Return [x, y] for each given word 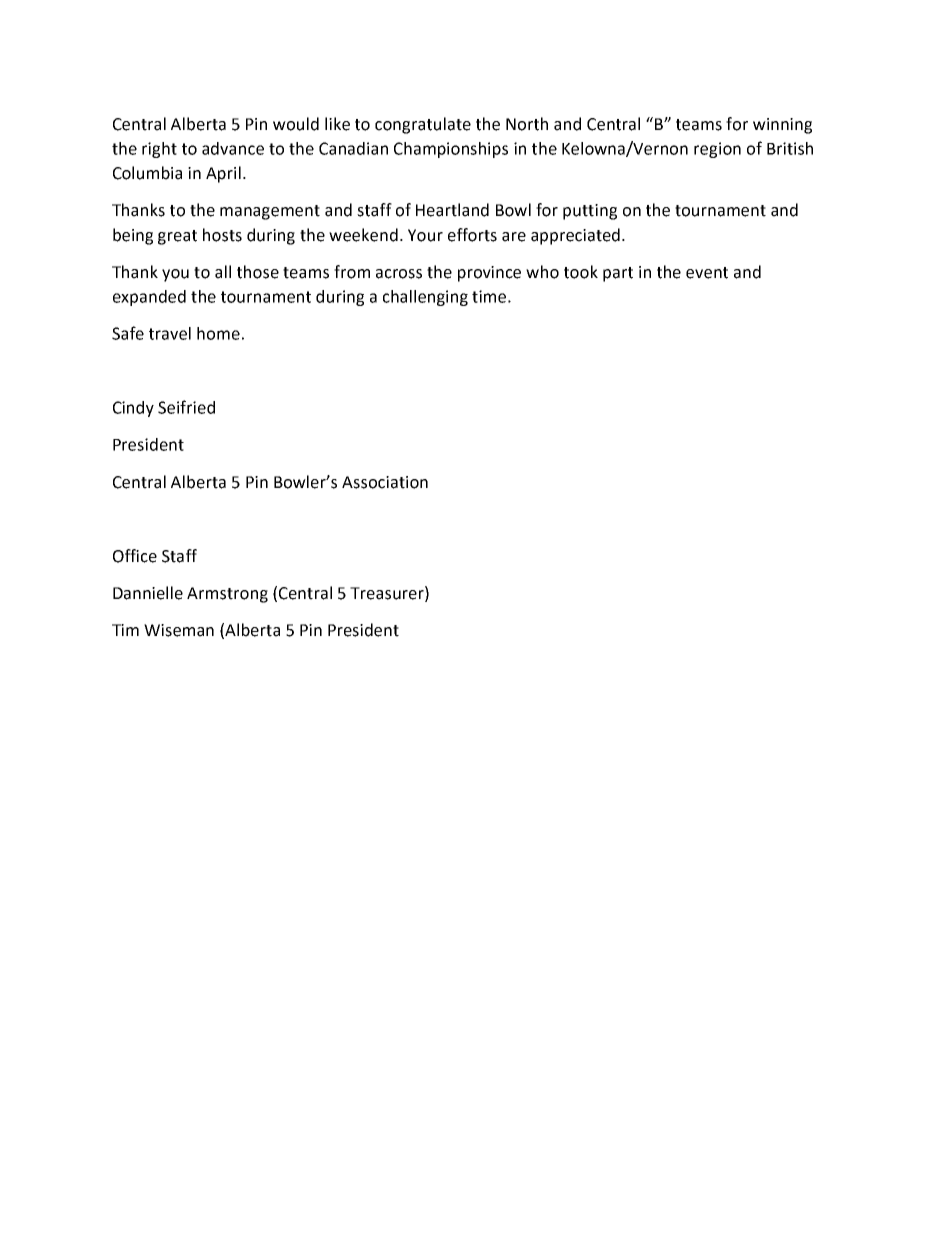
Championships [451, 150]
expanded [149, 298]
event [707, 273]
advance [233, 148]
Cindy [133, 409]
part [618, 274]
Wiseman [179, 630]
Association [385, 482]
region [717, 150]
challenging [425, 298]
